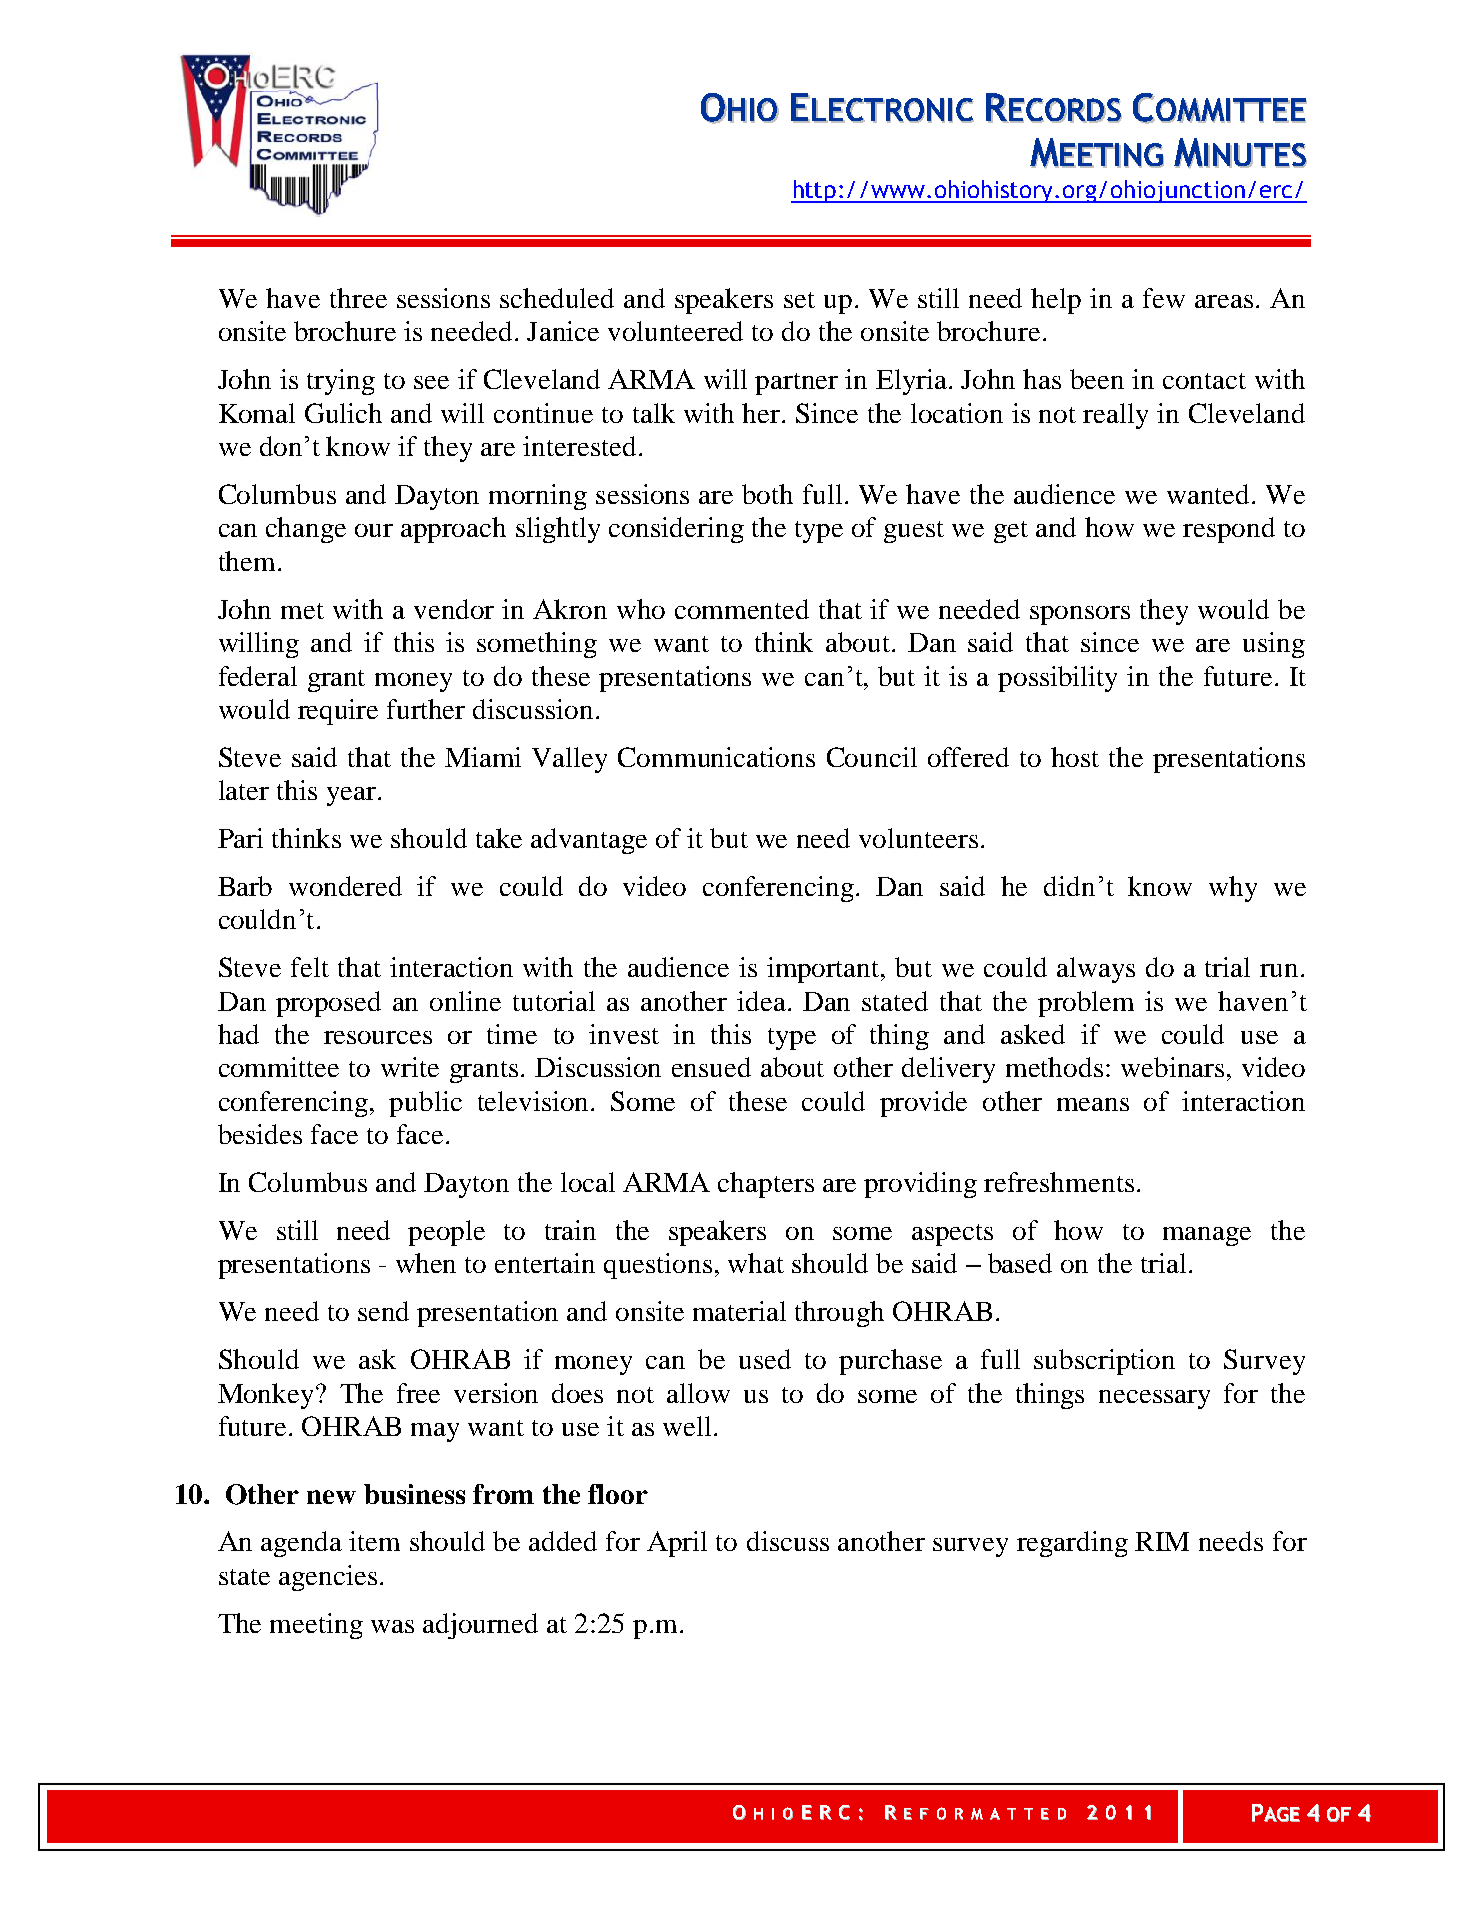 This document has height=1916, width=1481. Describe the element at coordinates (1096, 970) in the document. I see `always` at that location.
